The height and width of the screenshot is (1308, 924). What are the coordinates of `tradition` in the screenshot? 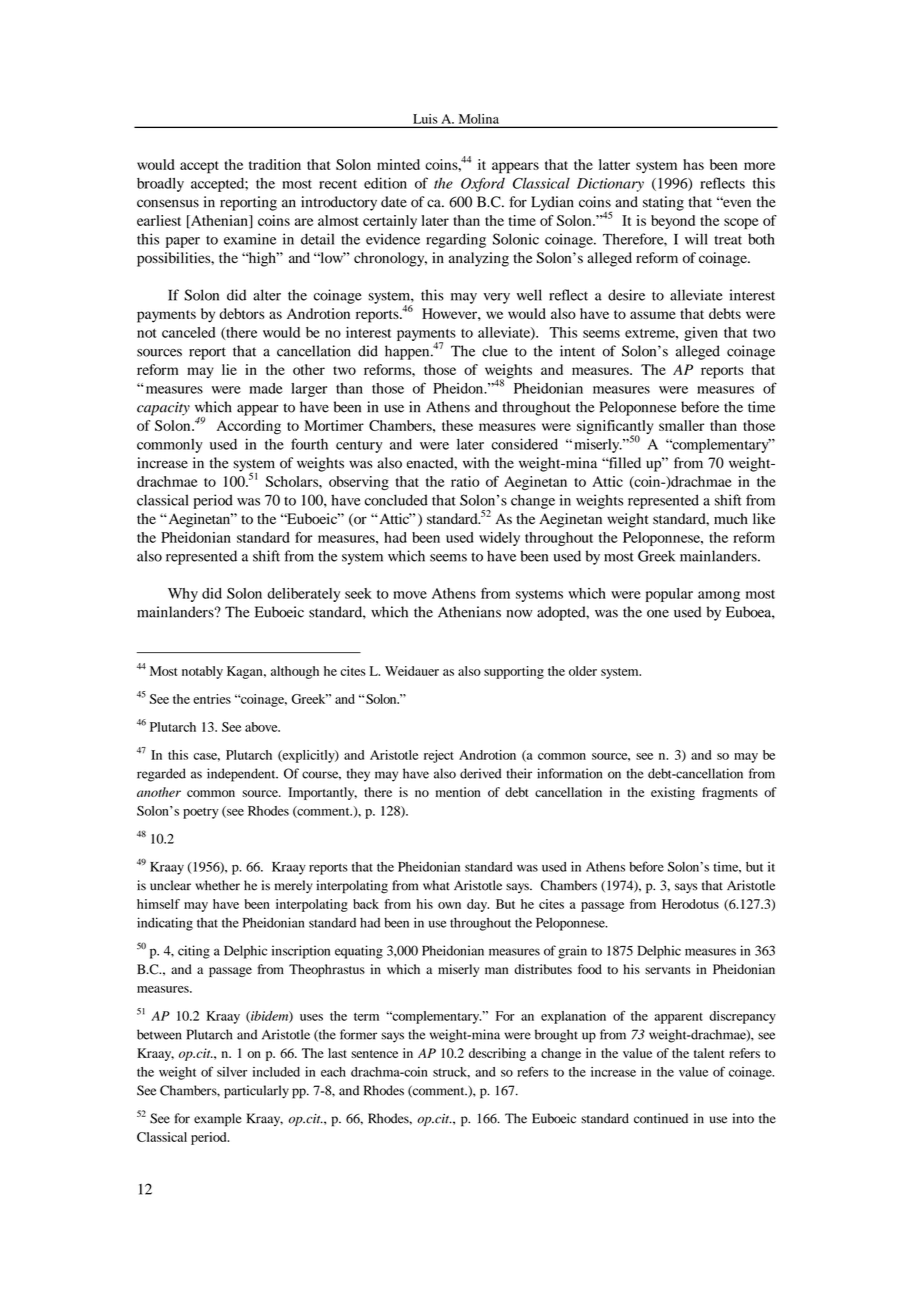 It's located at (275, 164).
